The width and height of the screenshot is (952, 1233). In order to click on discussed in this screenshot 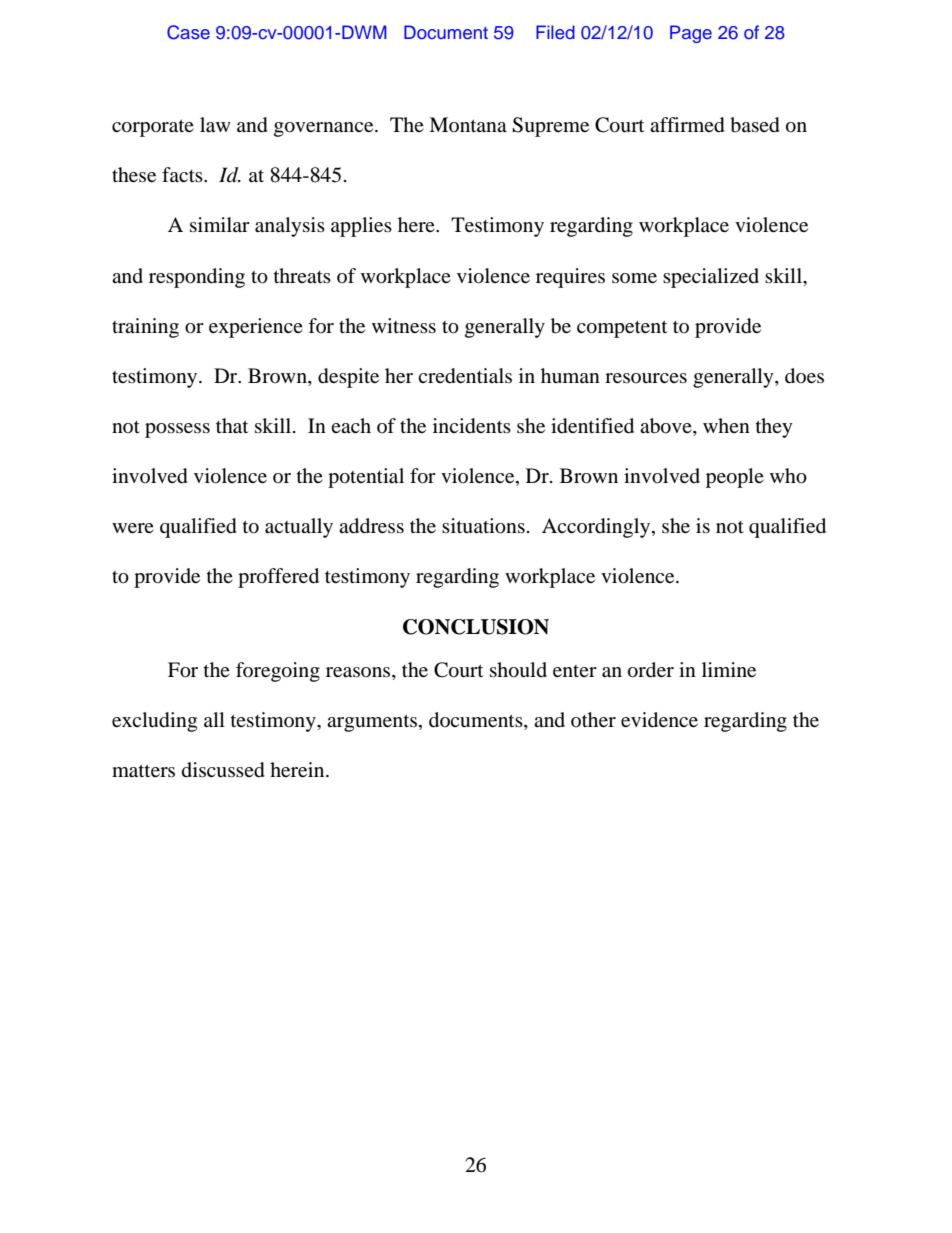, I will do `click(223, 770)`.
